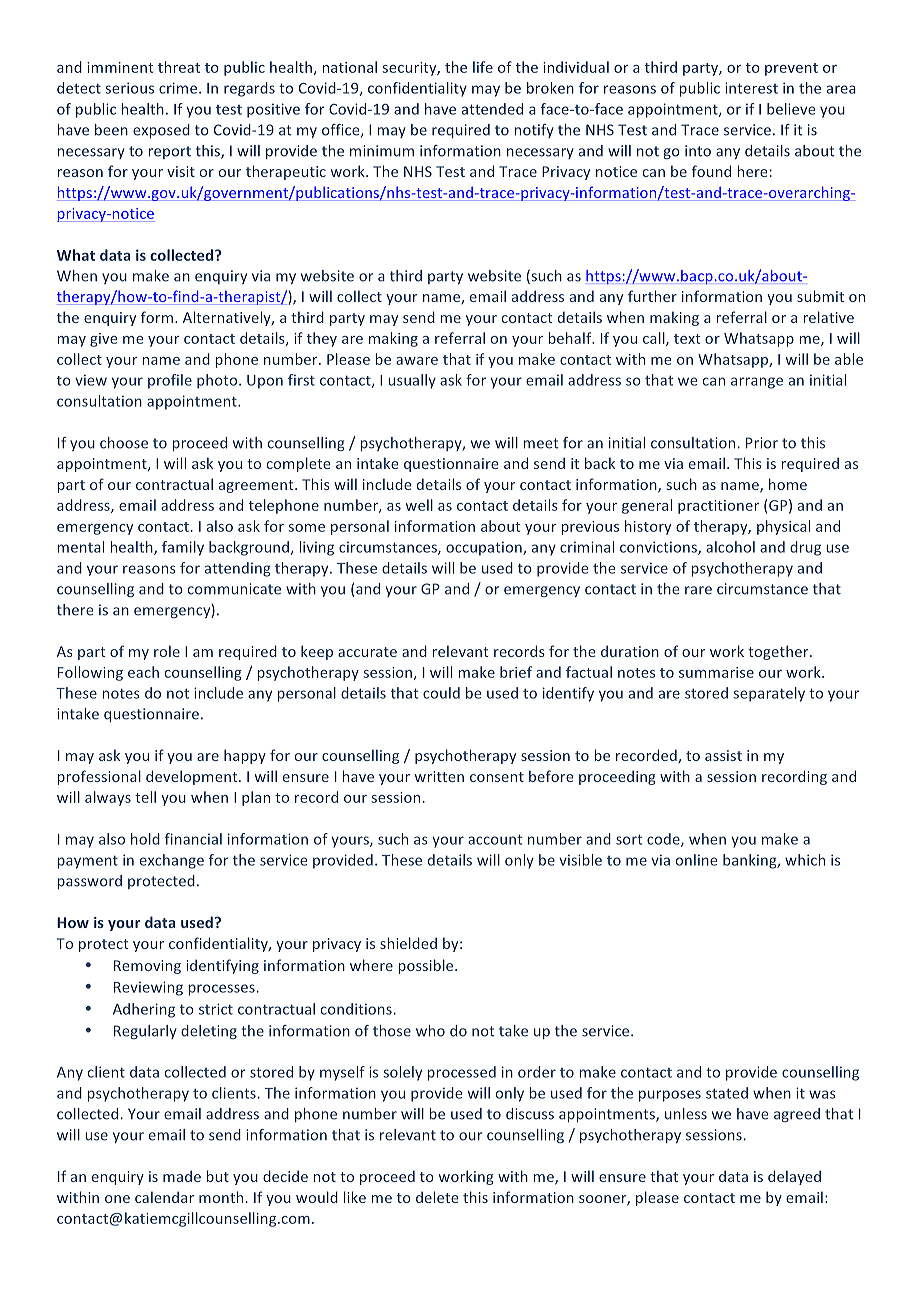  What do you see at coordinates (183, 548) in the screenshot?
I see `family` at bounding box center [183, 548].
